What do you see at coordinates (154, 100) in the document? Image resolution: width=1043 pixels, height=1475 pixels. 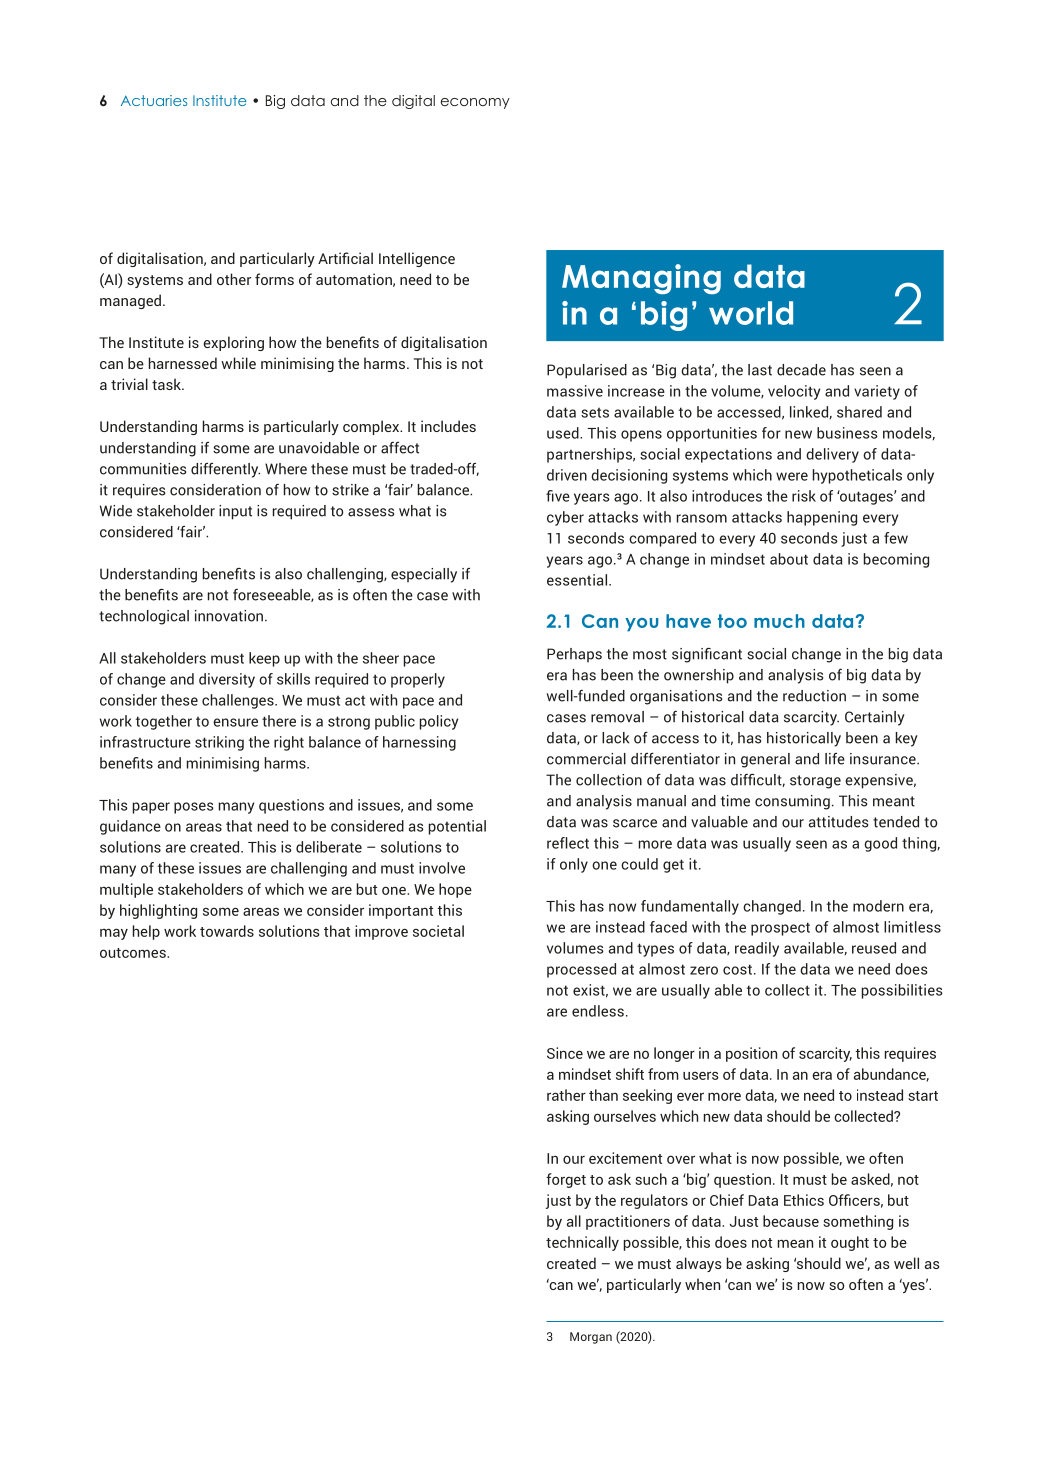 I see `Actuaries` at bounding box center [154, 100].
